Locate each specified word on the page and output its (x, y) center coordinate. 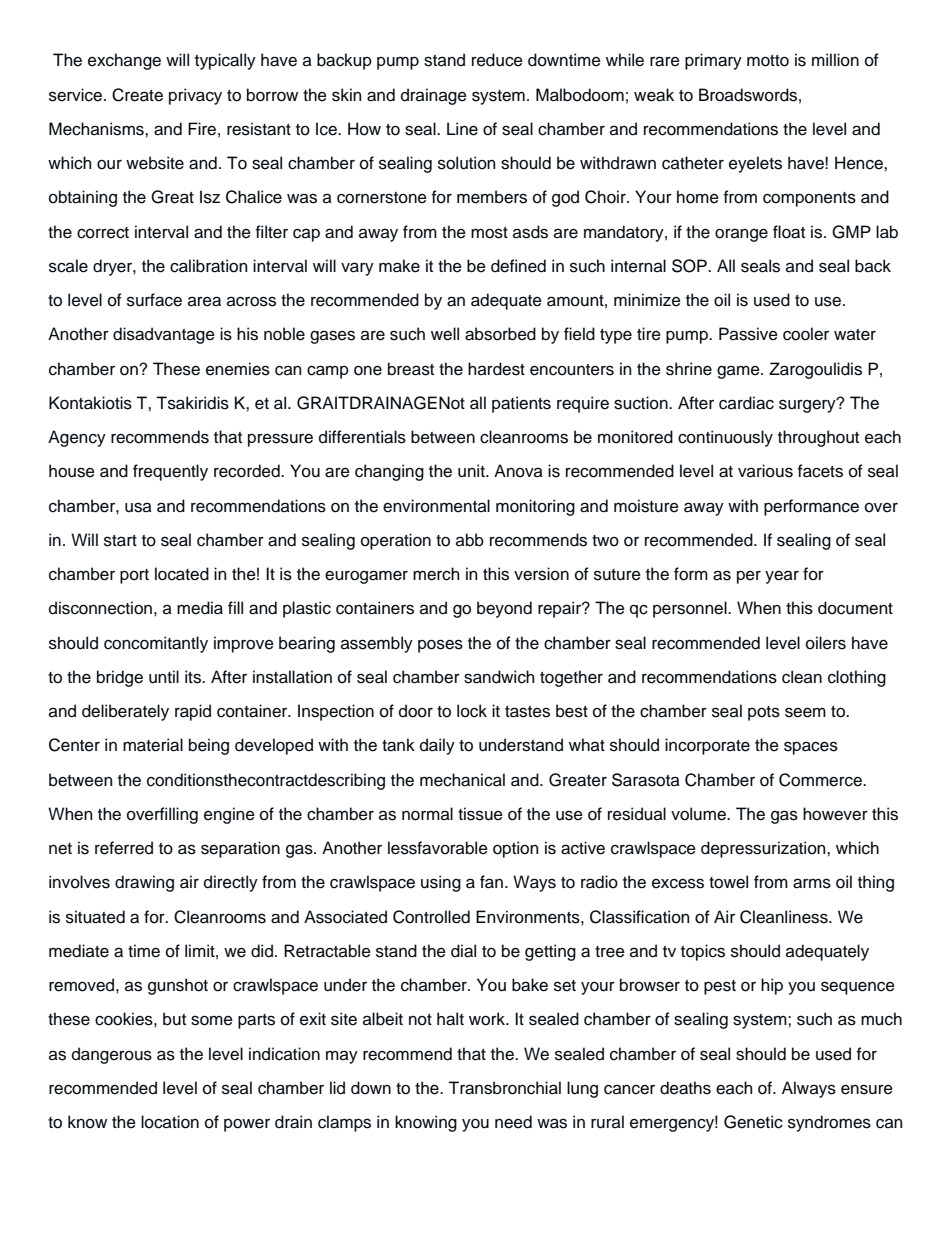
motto (768, 61)
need (513, 1122)
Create (137, 95)
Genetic (753, 1122)
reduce (497, 60)
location (170, 1122)
